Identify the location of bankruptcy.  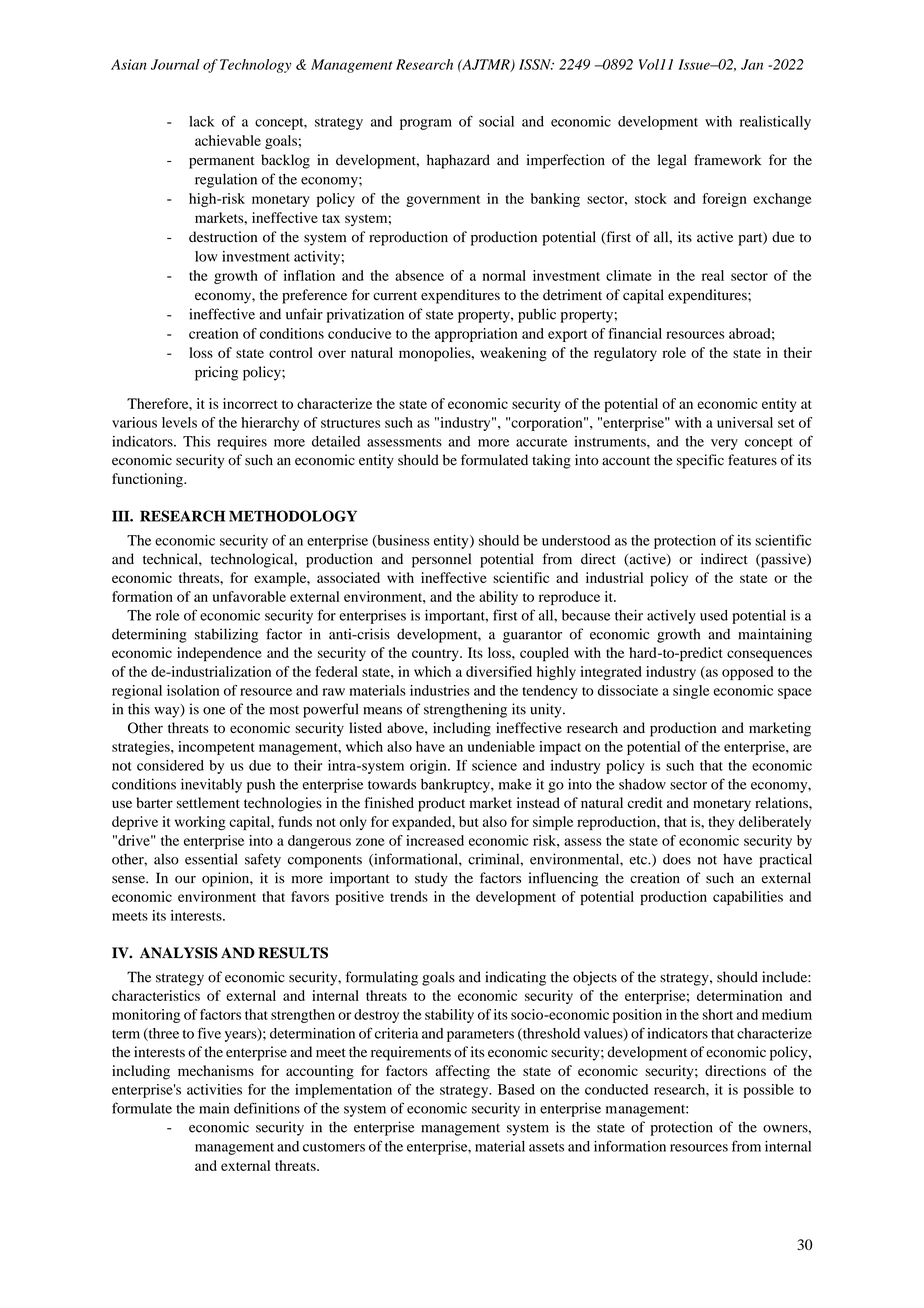
(456, 786).
